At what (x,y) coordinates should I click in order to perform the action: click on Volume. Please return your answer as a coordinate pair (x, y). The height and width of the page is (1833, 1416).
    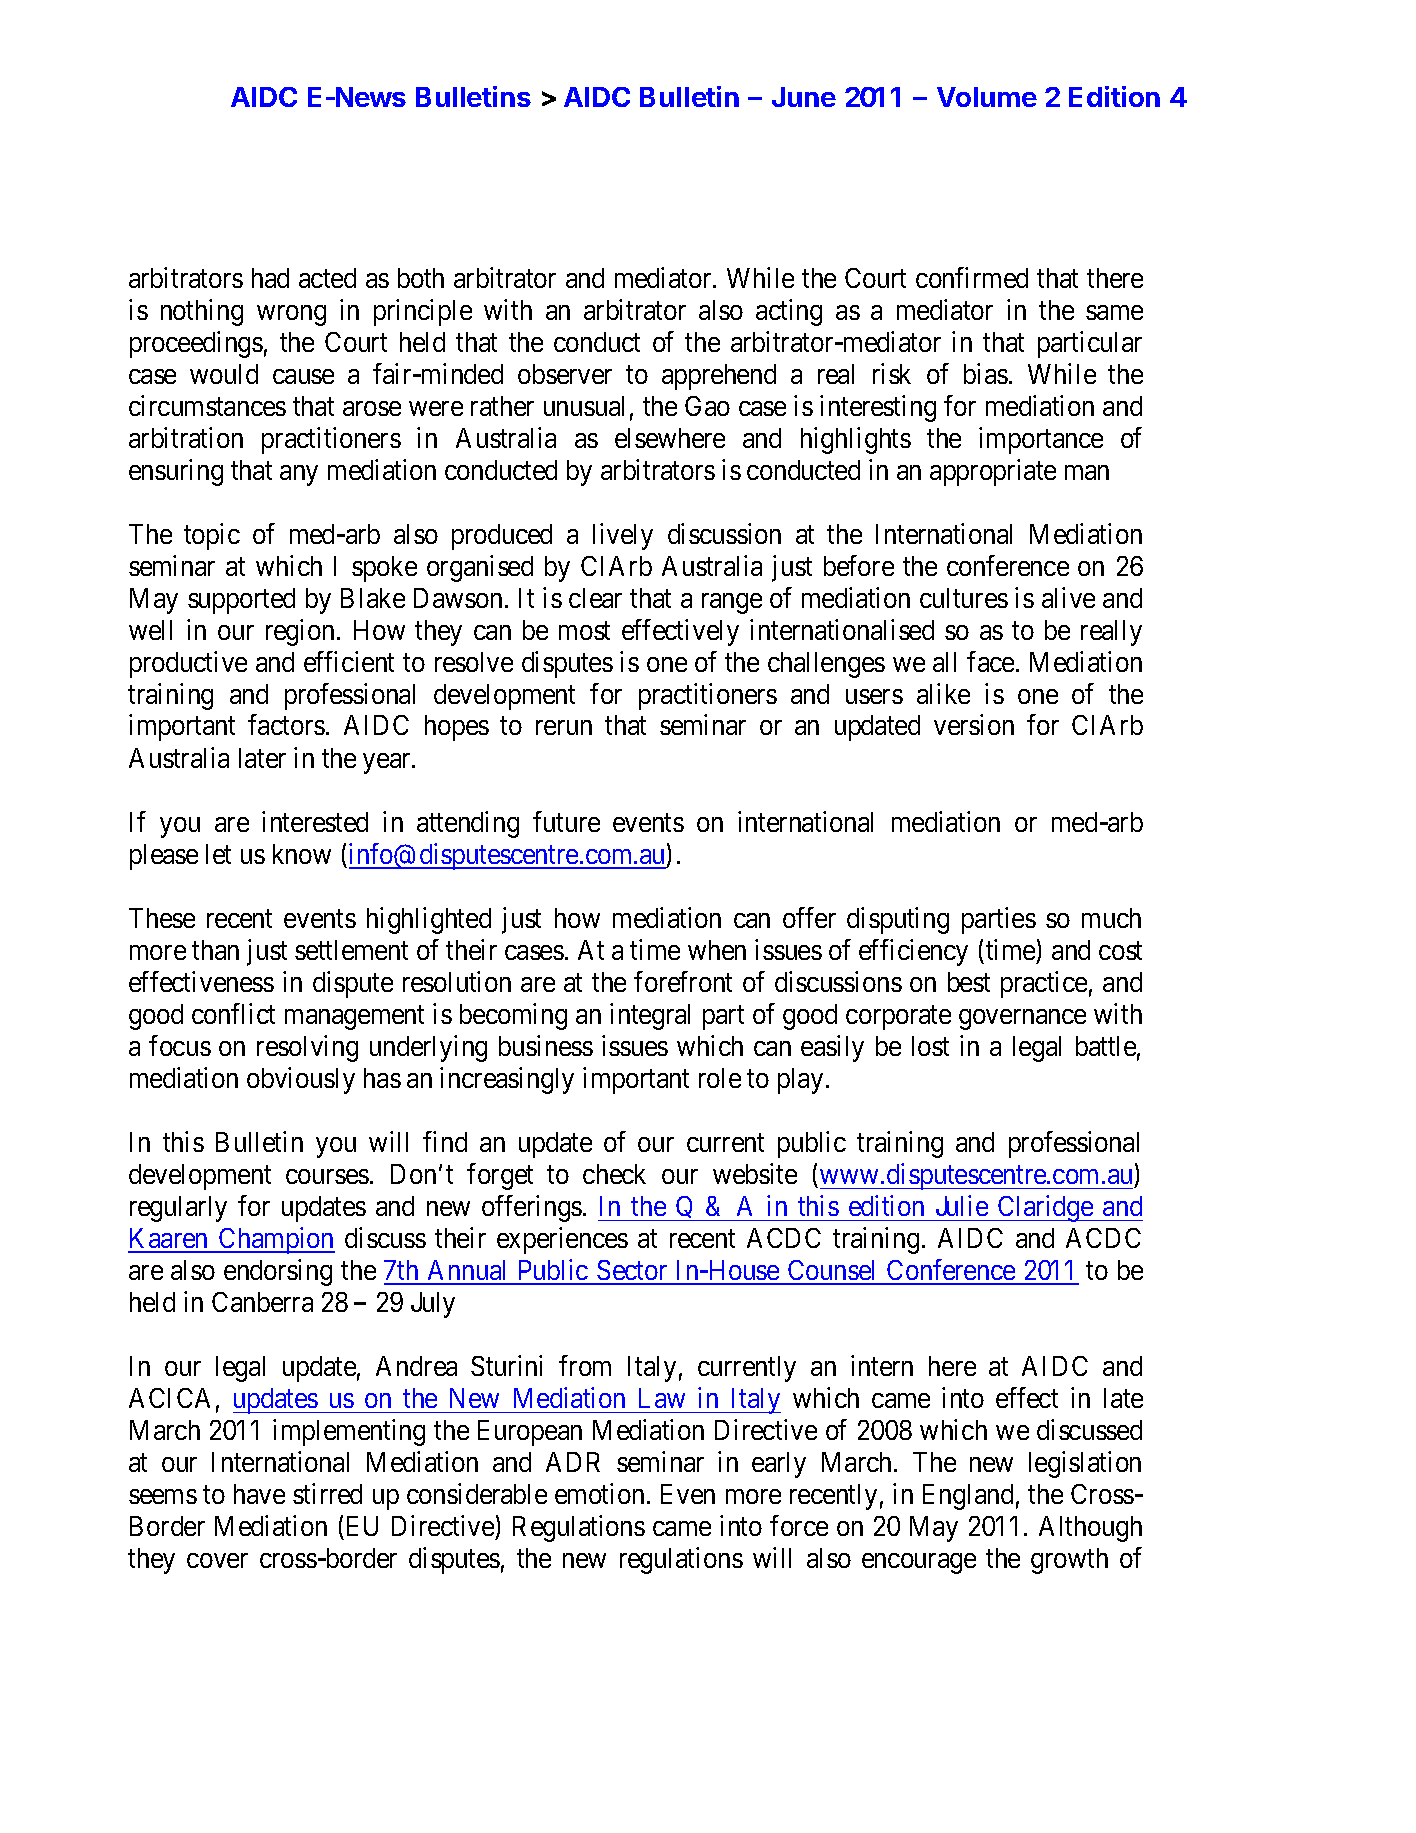
    Looking at the image, I should click on (987, 97).
